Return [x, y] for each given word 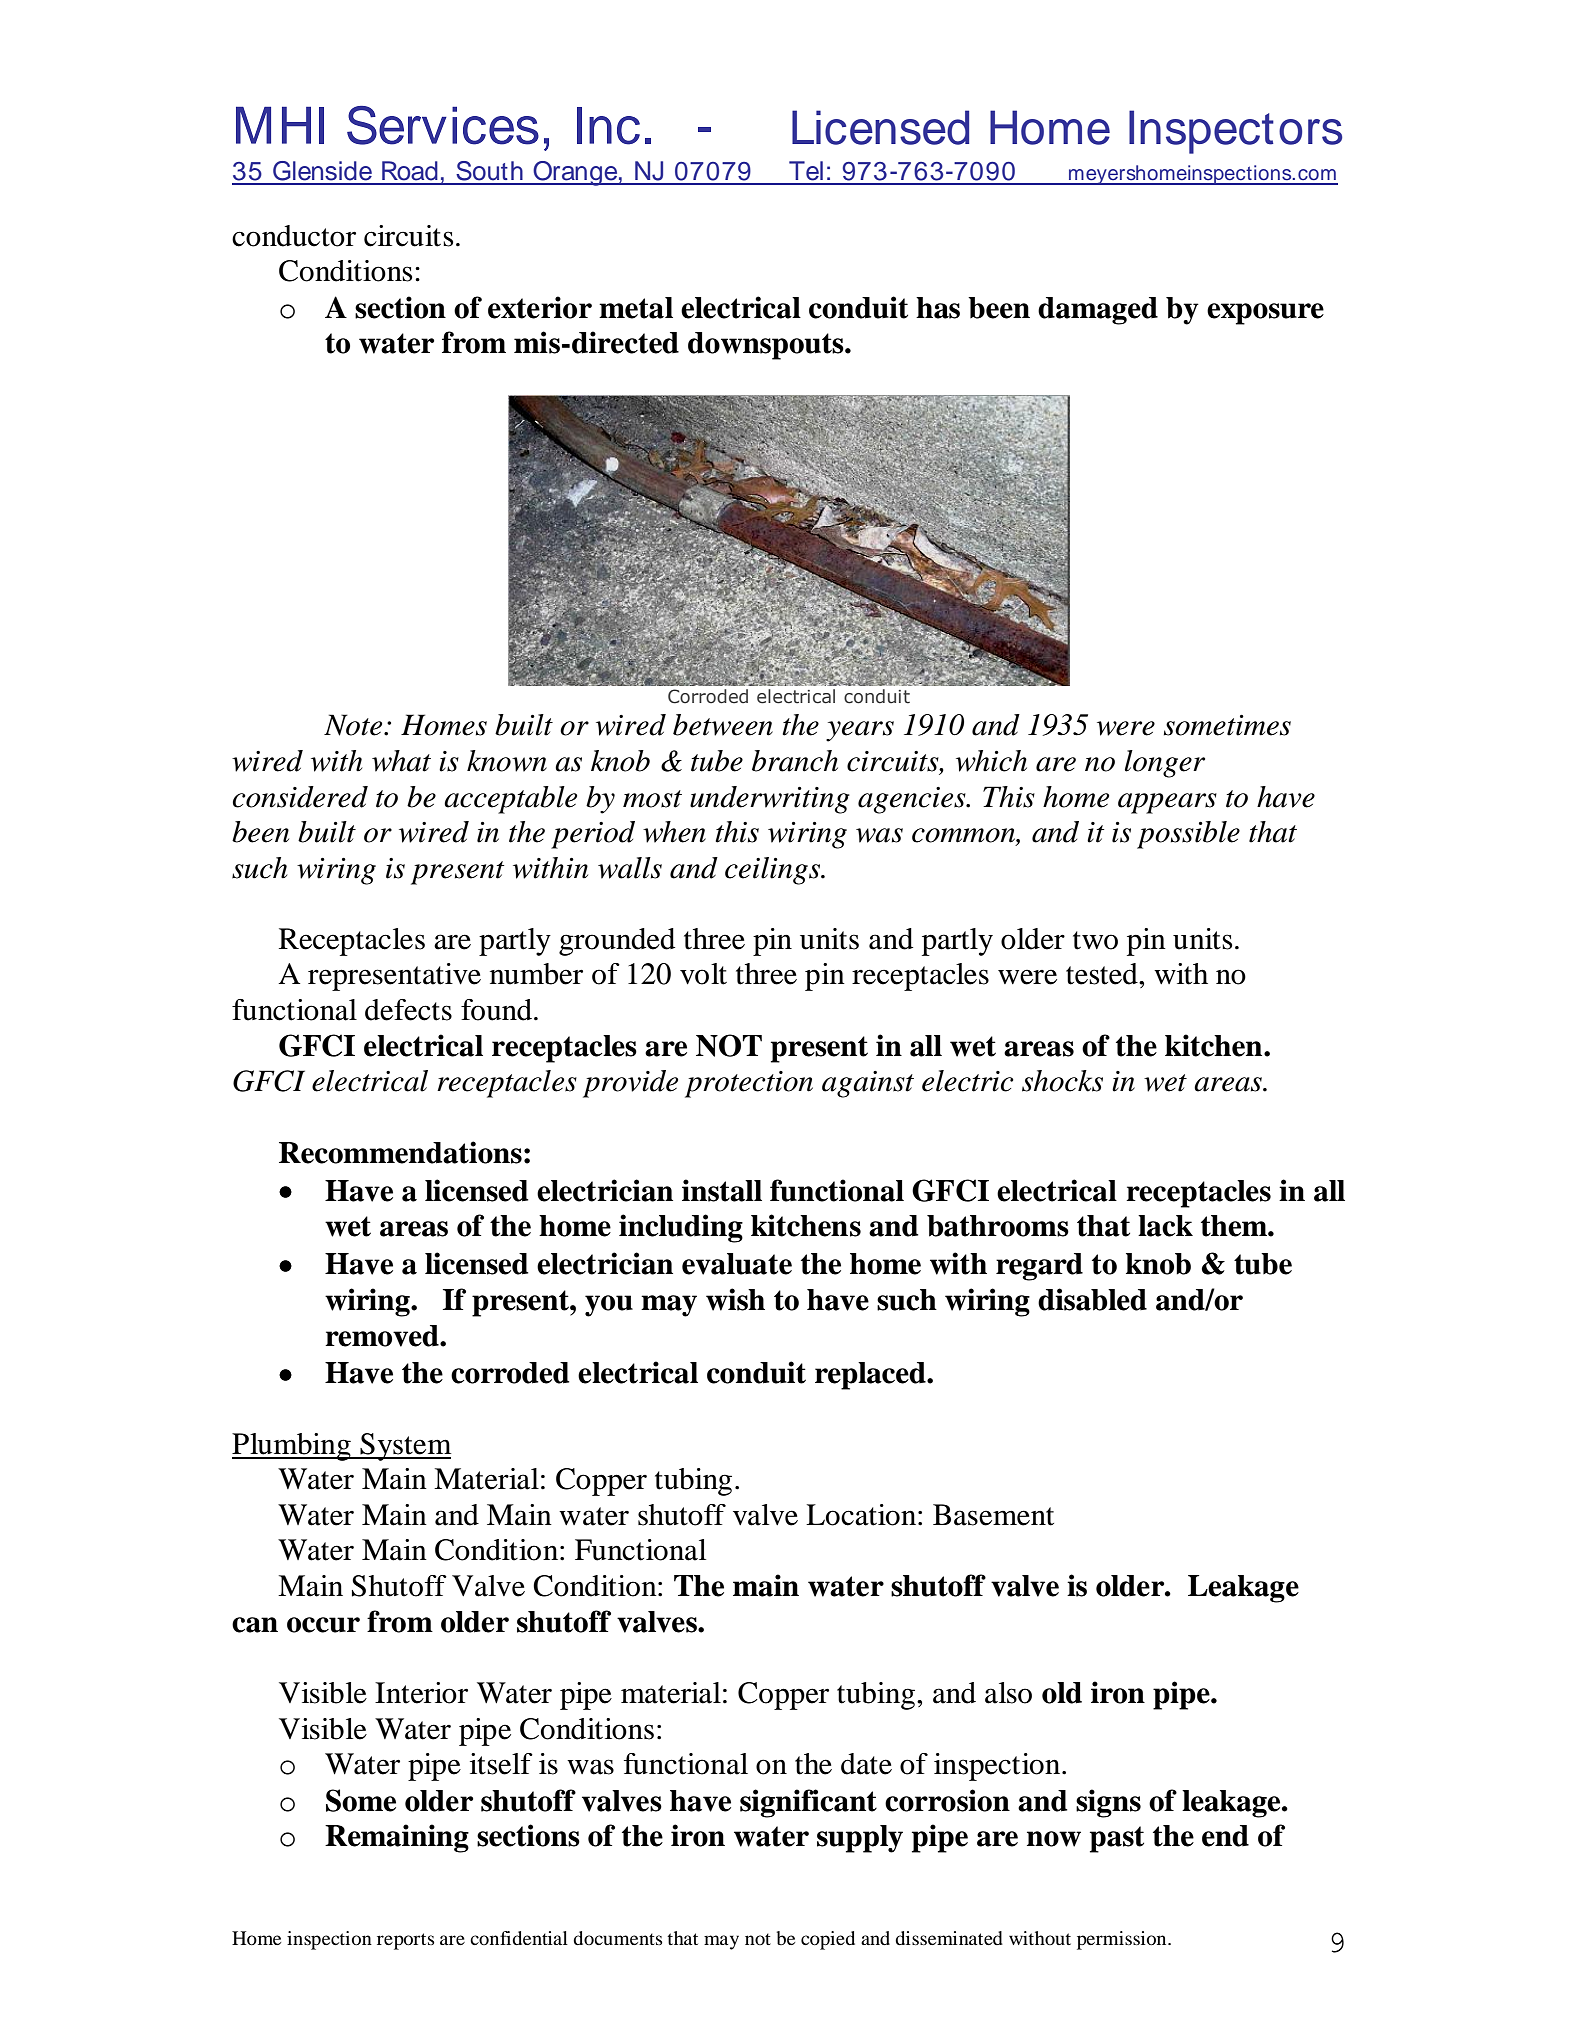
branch [795, 761]
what [401, 761]
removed [383, 1336]
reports [406, 1941]
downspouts [767, 346]
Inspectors [1235, 132]
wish [735, 1299]
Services [443, 125]
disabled [1092, 1299]
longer [1165, 764]
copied [828, 1940]
